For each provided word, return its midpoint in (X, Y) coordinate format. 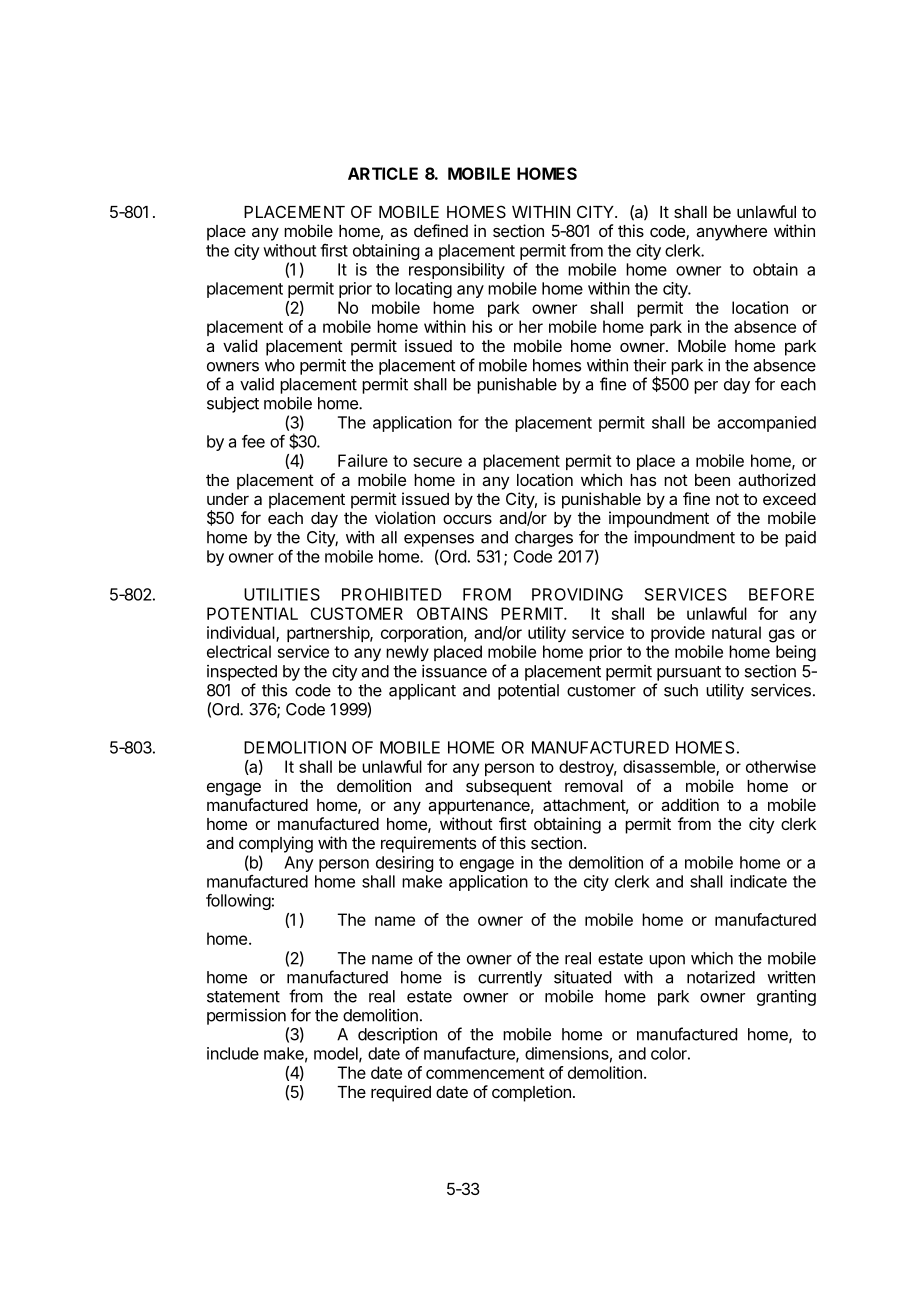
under (228, 499)
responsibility (457, 271)
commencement (485, 1073)
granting (786, 998)
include (233, 1053)
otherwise (781, 766)
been (712, 480)
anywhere (731, 233)
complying (276, 844)
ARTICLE (383, 173)
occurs (467, 519)
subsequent (509, 788)
